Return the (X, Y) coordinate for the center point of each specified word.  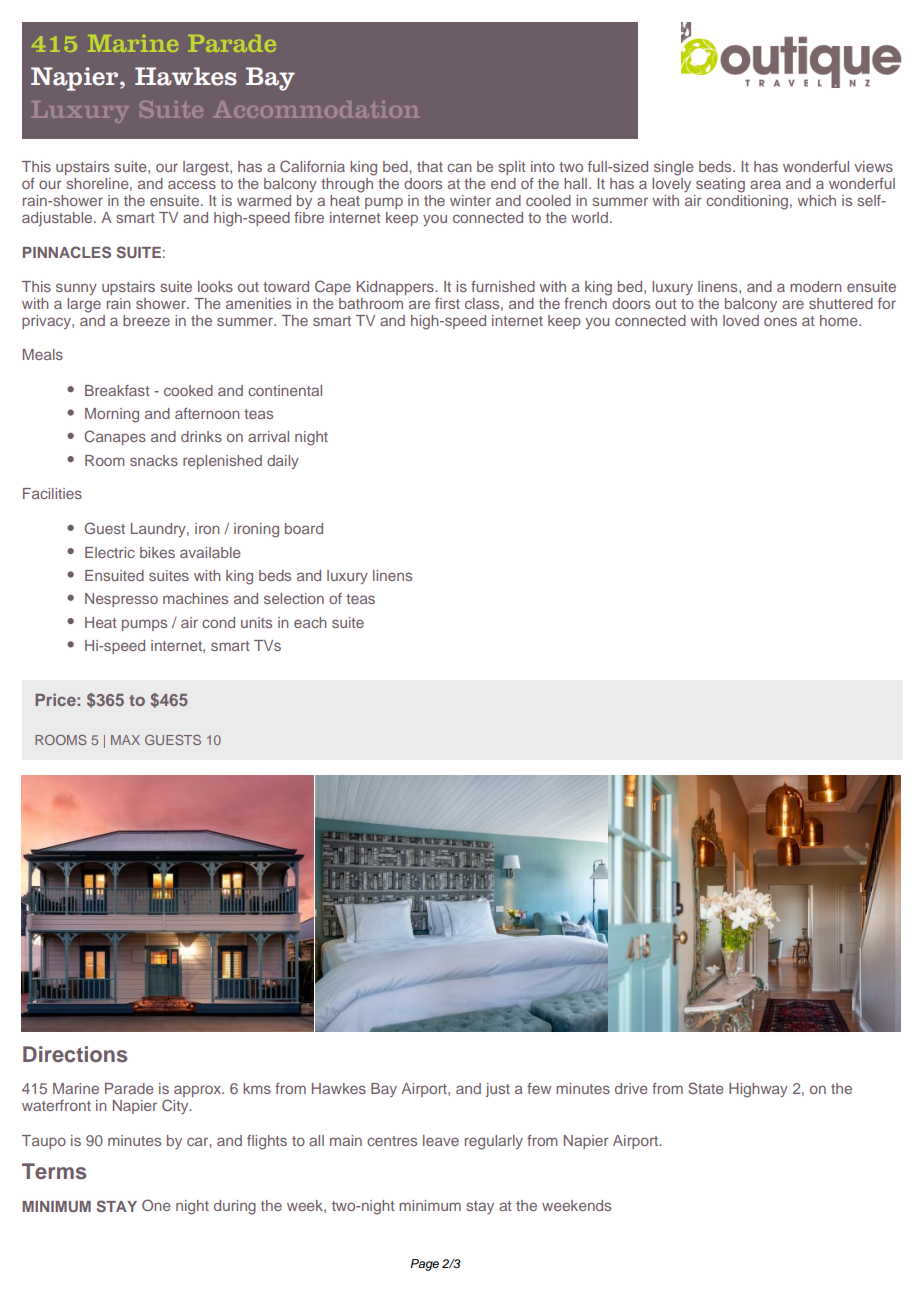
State (706, 1088)
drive (631, 1088)
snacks (154, 460)
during (235, 1207)
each (310, 622)
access (192, 184)
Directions (75, 1054)
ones (780, 321)
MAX (125, 740)
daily (283, 462)
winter (470, 200)
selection (294, 598)
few (539, 1088)
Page (424, 1265)
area (765, 184)
